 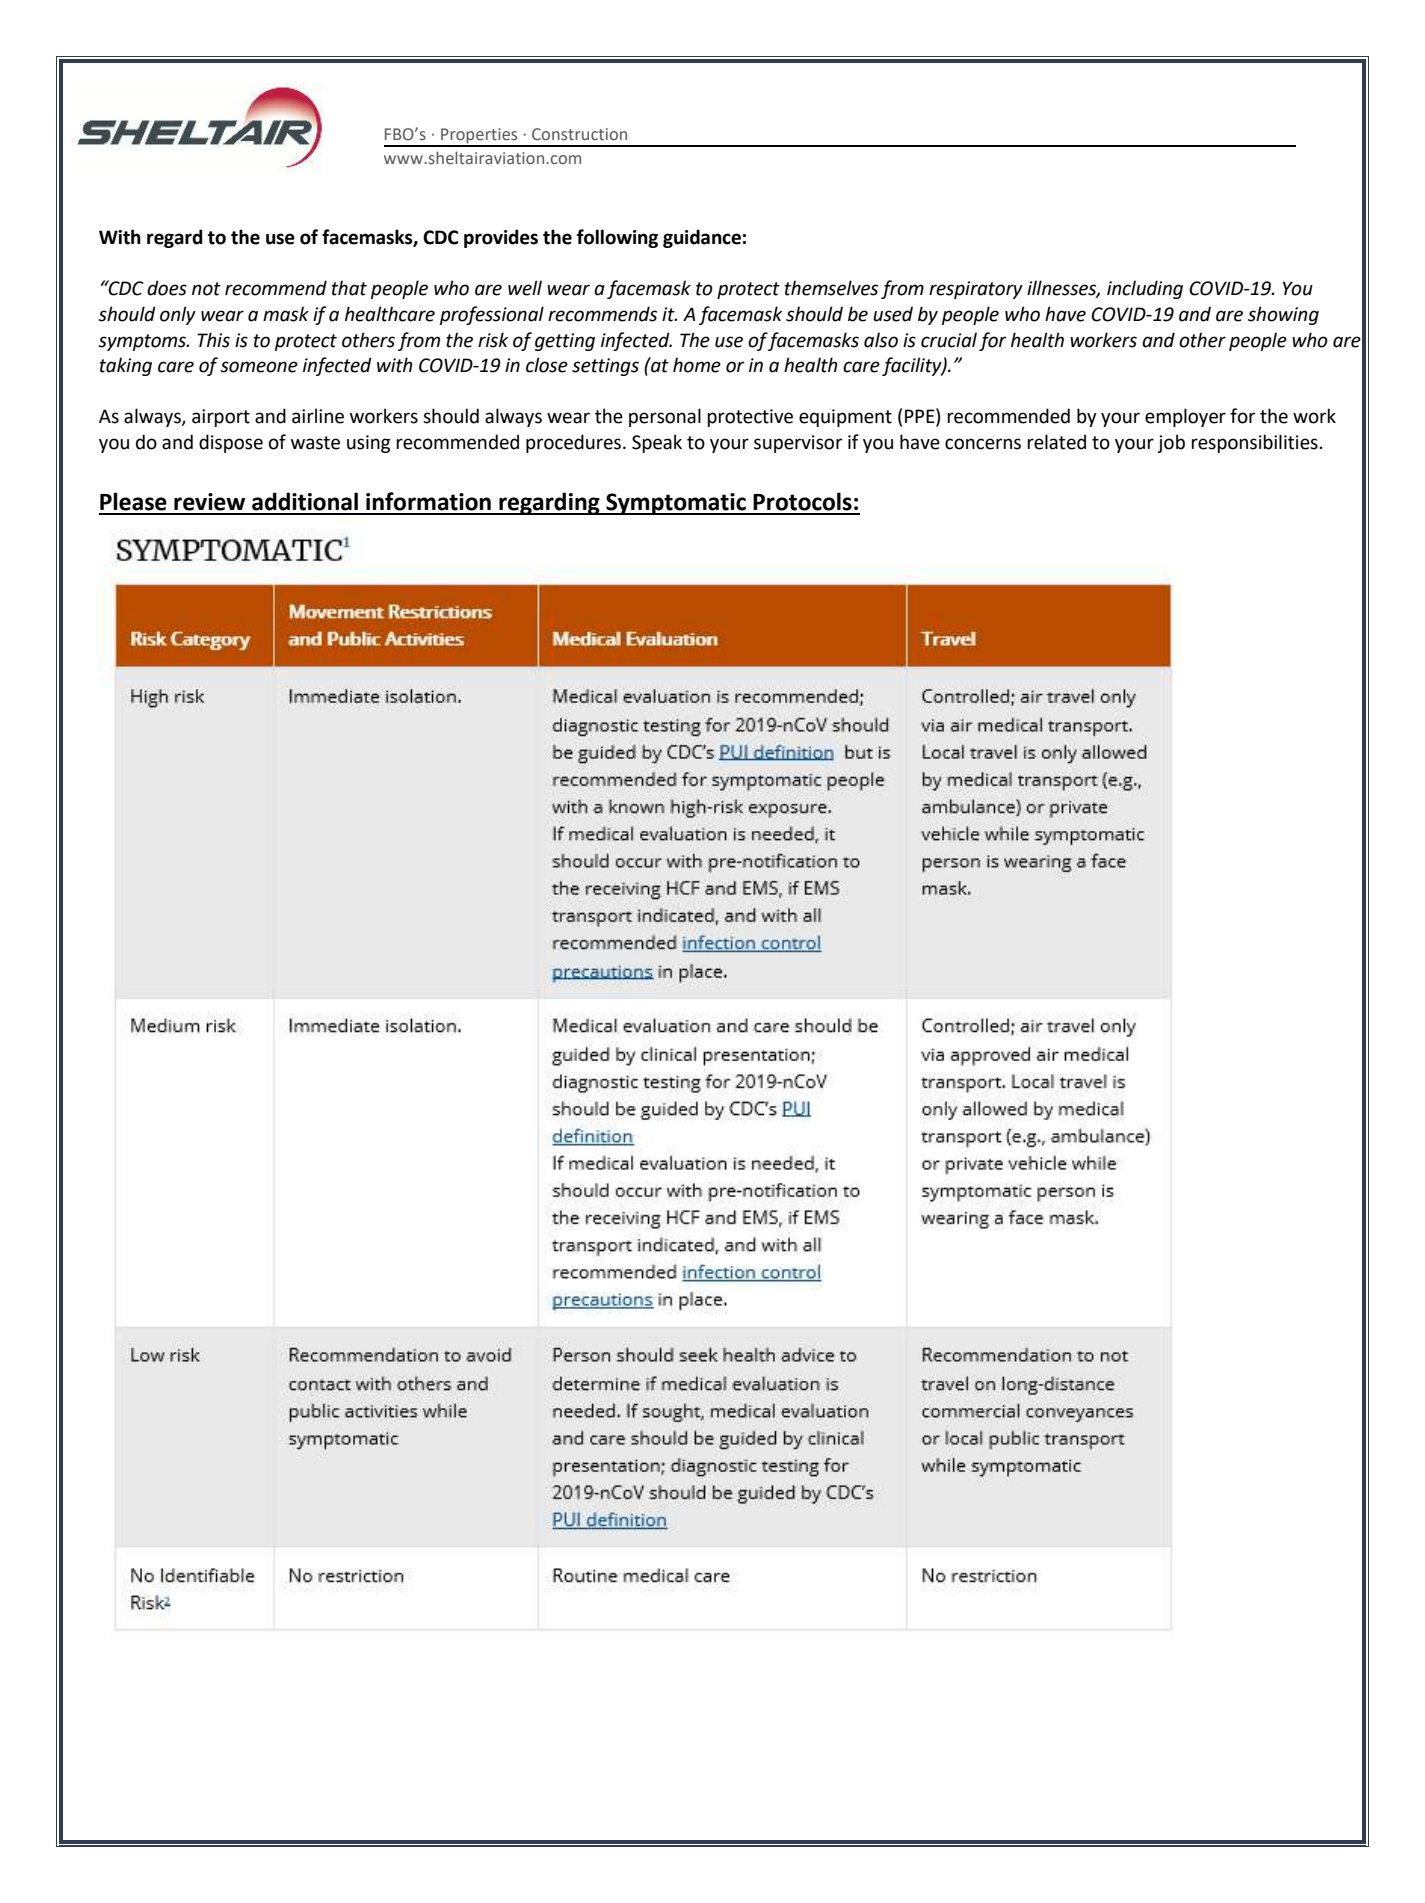 What do you see at coordinates (702, 238) in the screenshot?
I see `guidance` at bounding box center [702, 238].
